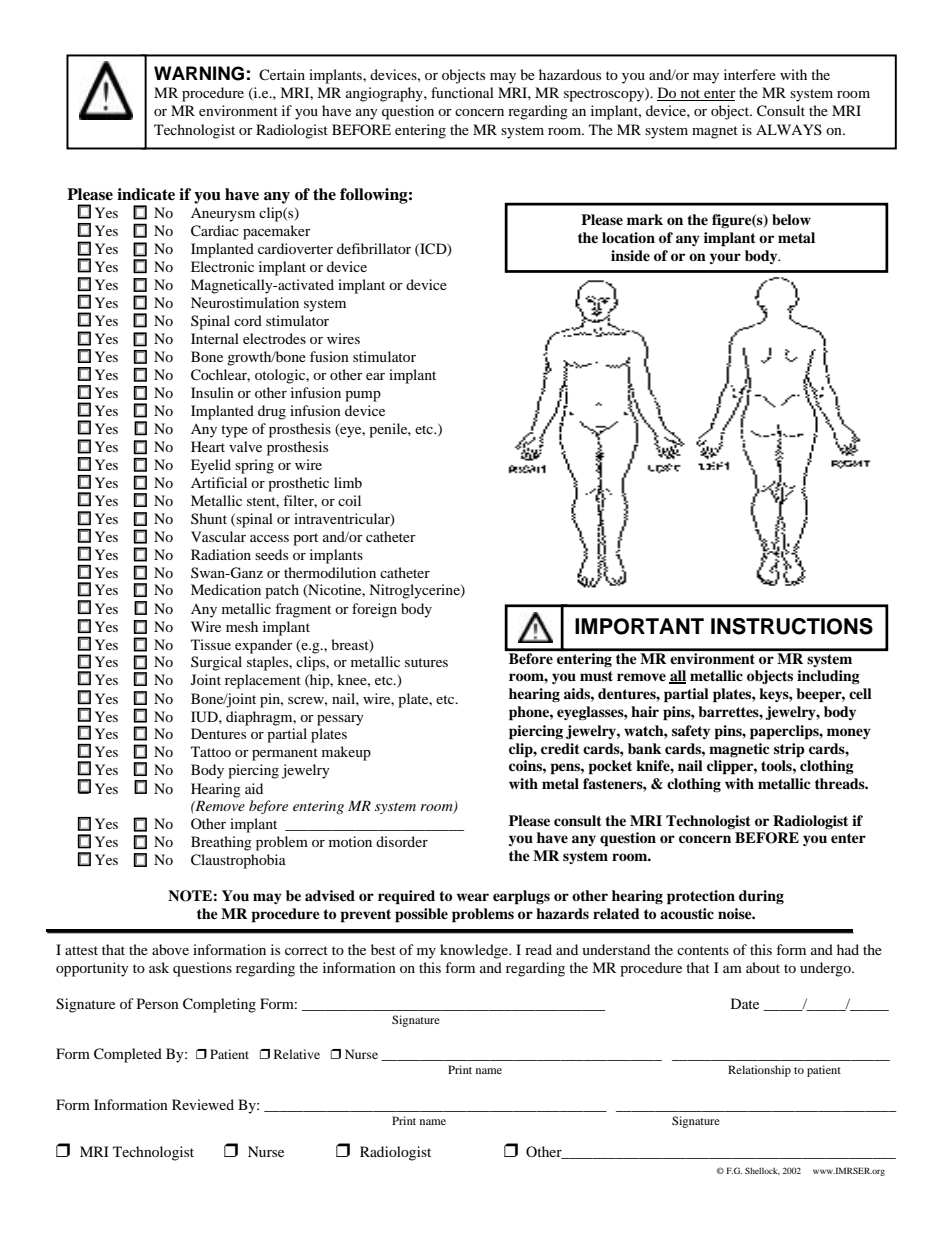 The image size is (952, 1233). What do you see at coordinates (363, 396) in the document?
I see `pump` at bounding box center [363, 396].
